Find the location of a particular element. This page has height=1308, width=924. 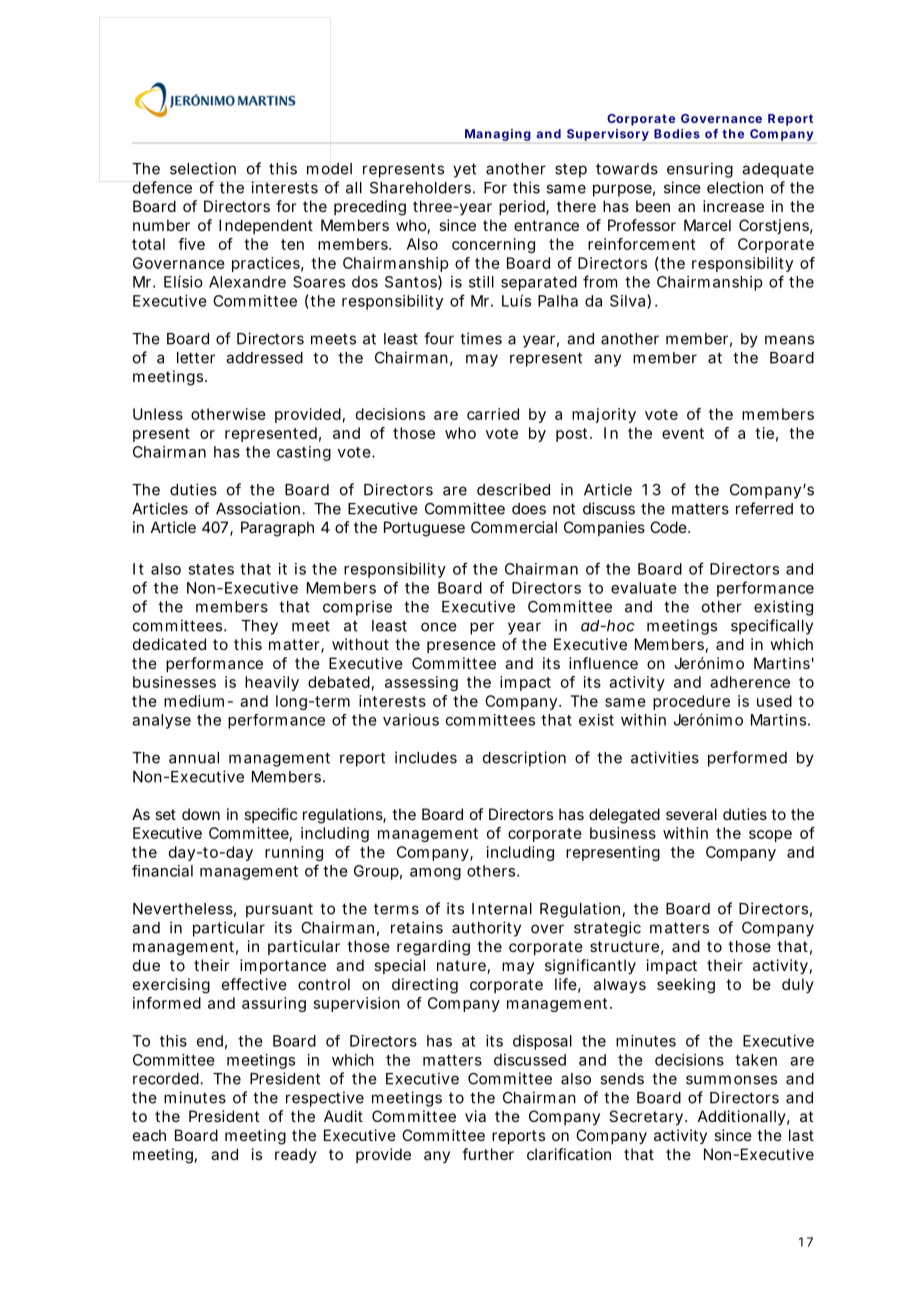

ensuring is located at coordinates (700, 170).
